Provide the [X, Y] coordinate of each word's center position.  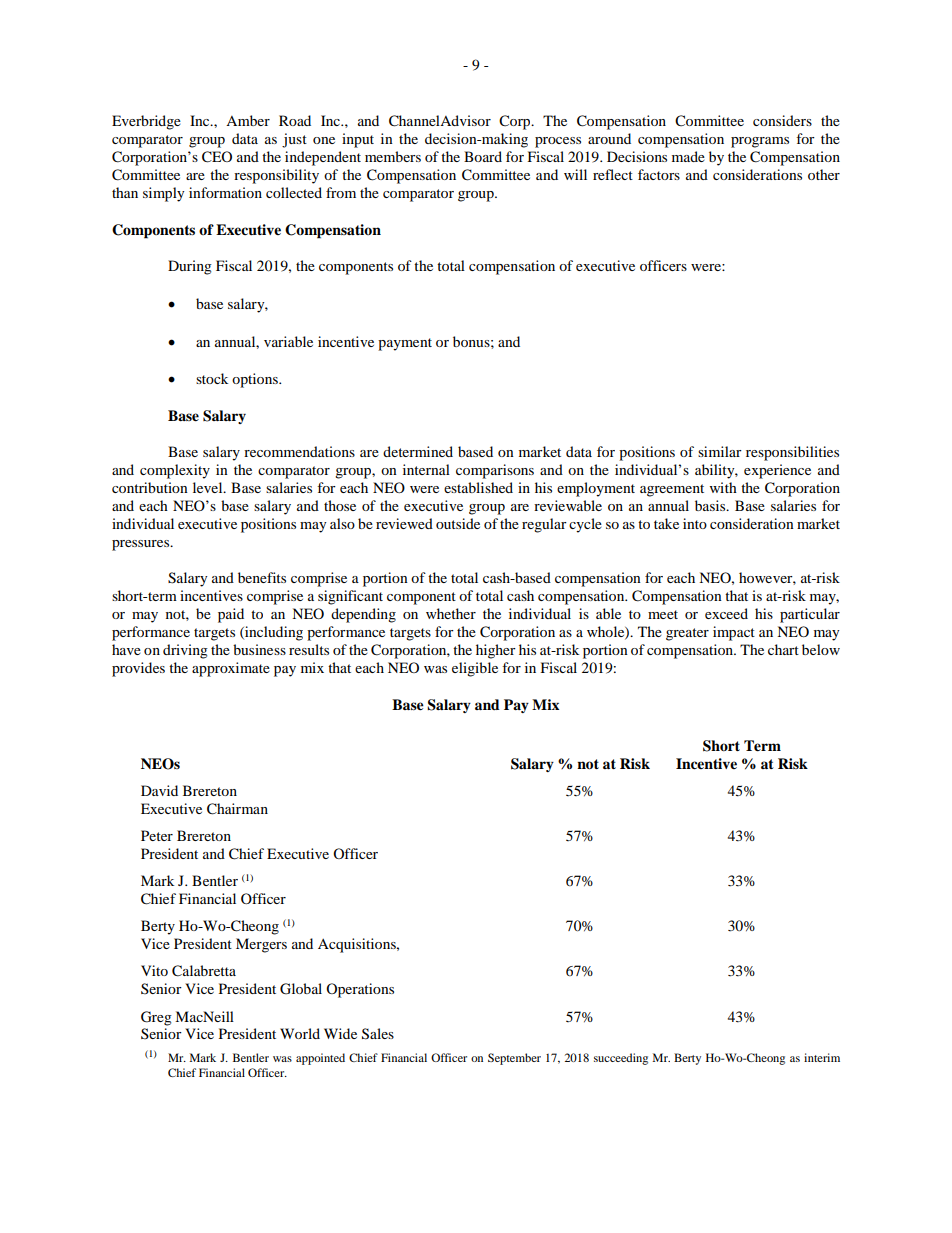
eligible [475, 669]
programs [760, 142]
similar [720, 451]
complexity [175, 471]
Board [483, 156]
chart [783, 649]
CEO [217, 157]
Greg [156, 1018]
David [159, 790]
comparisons [495, 471]
